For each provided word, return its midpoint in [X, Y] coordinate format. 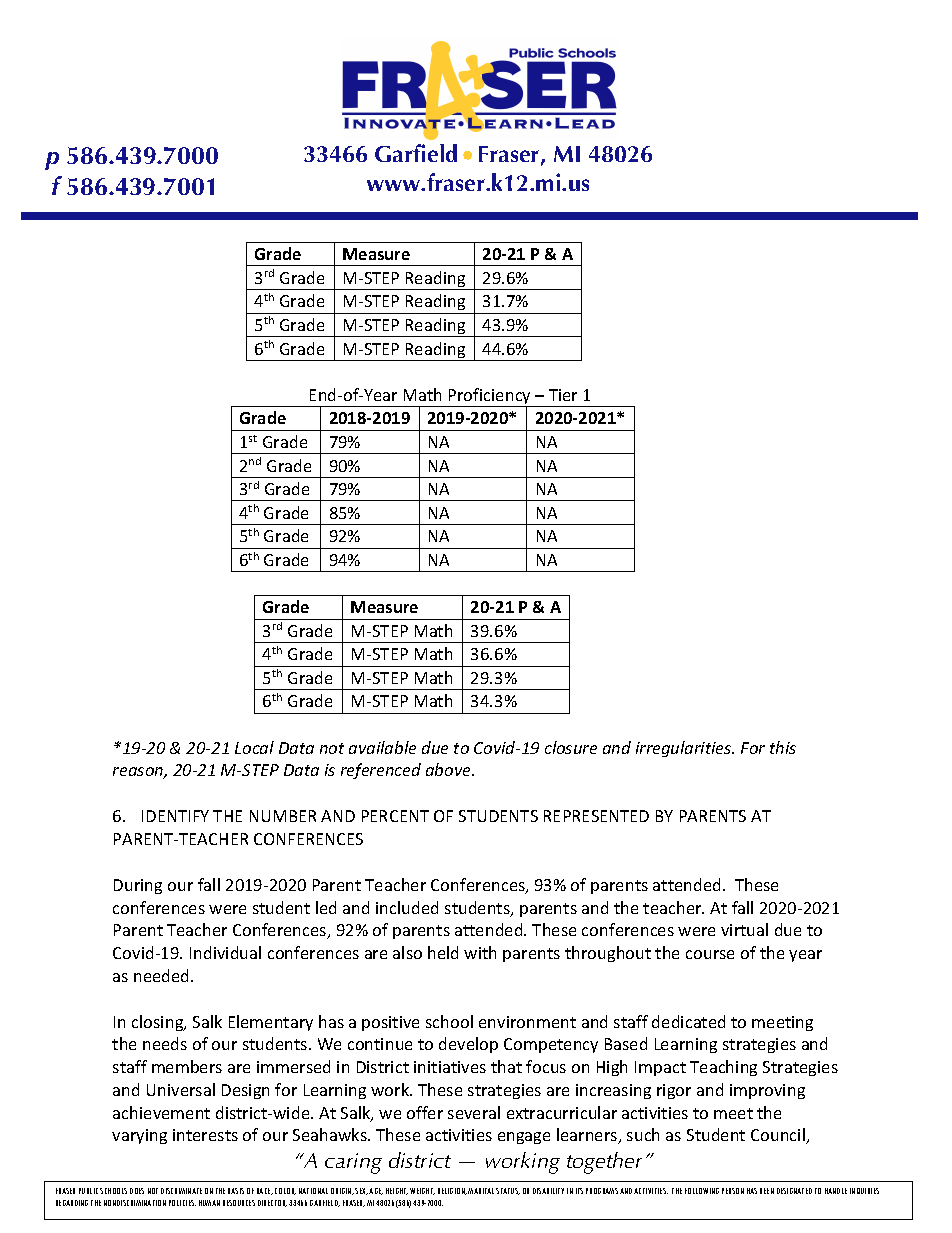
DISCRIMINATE [181, 1191]
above [449, 769]
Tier [563, 395]
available [382, 747]
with [480, 952]
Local [254, 747]
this [783, 747]
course [710, 954]
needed [163, 975]
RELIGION [452, 1191]
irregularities [685, 749]
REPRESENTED [596, 816]
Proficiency [490, 397]
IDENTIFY [175, 816]
